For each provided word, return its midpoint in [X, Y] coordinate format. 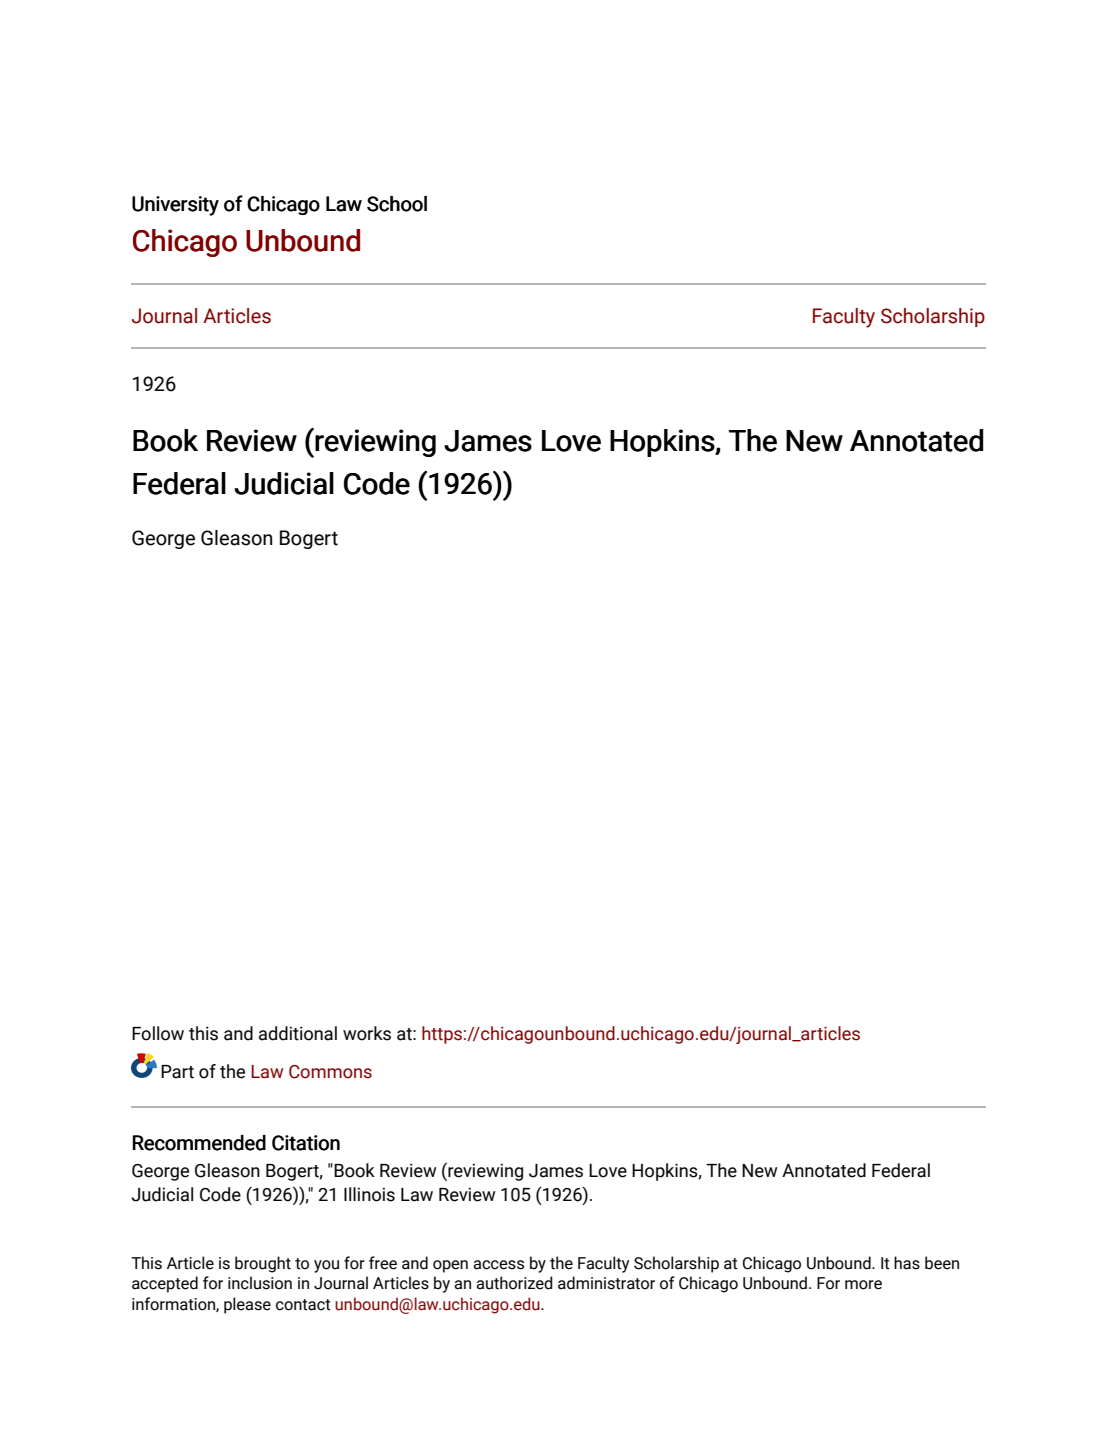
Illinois [369, 1194]
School [397, 204]
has [907, 1263]
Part [177, 1072]
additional [298, 1033]
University [175, 206]
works [367, 1033]
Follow [158, 1033]
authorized [514, 1283]
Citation [306, 1143]
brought [263, 1264]
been [942, 1263]
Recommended [199, 1143]
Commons [330, 1072]
